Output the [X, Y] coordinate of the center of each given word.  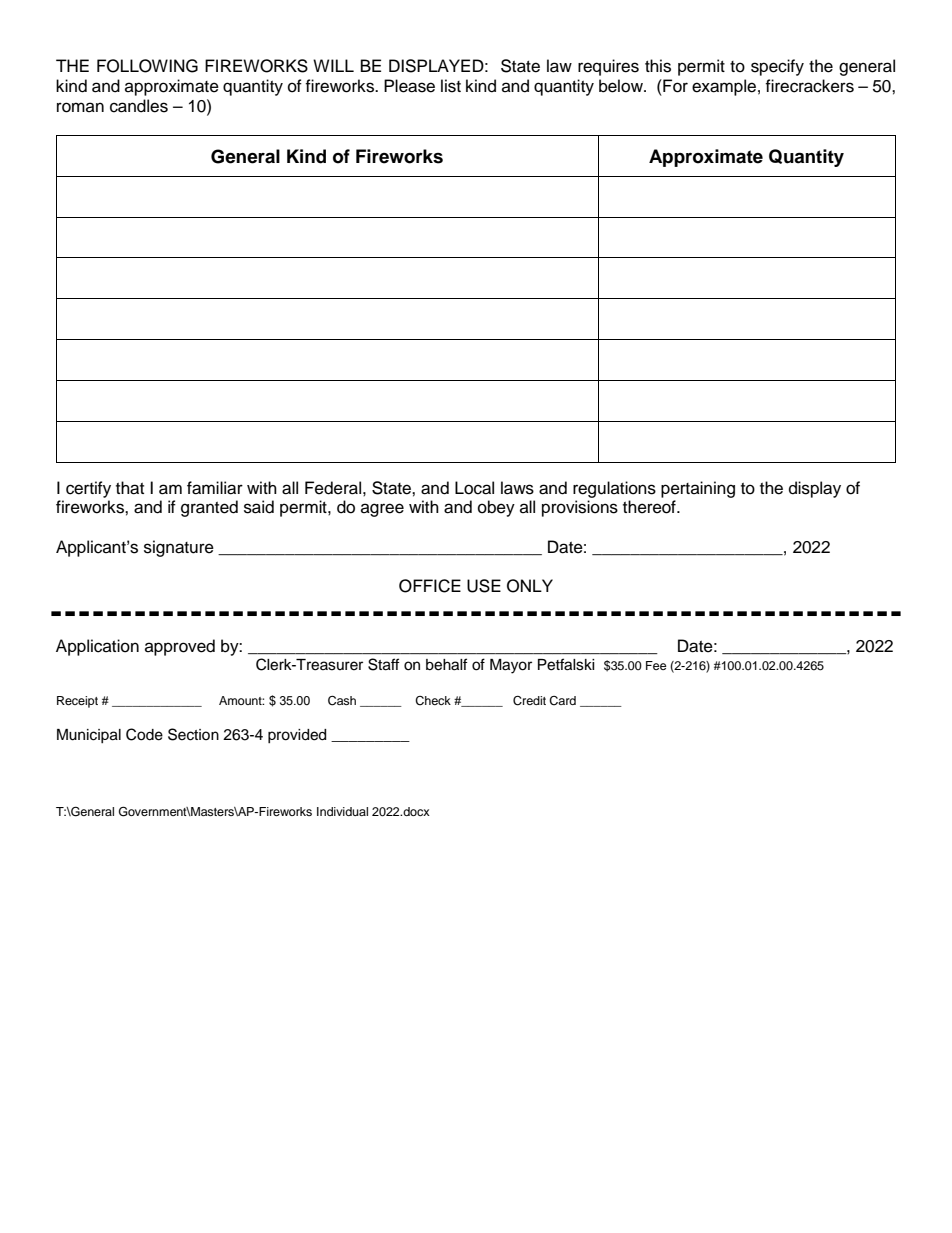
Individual [342, 811]
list [451, 86]
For [674, 86]
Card [562, 701]
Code [144, 734]
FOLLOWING [147, 66]
